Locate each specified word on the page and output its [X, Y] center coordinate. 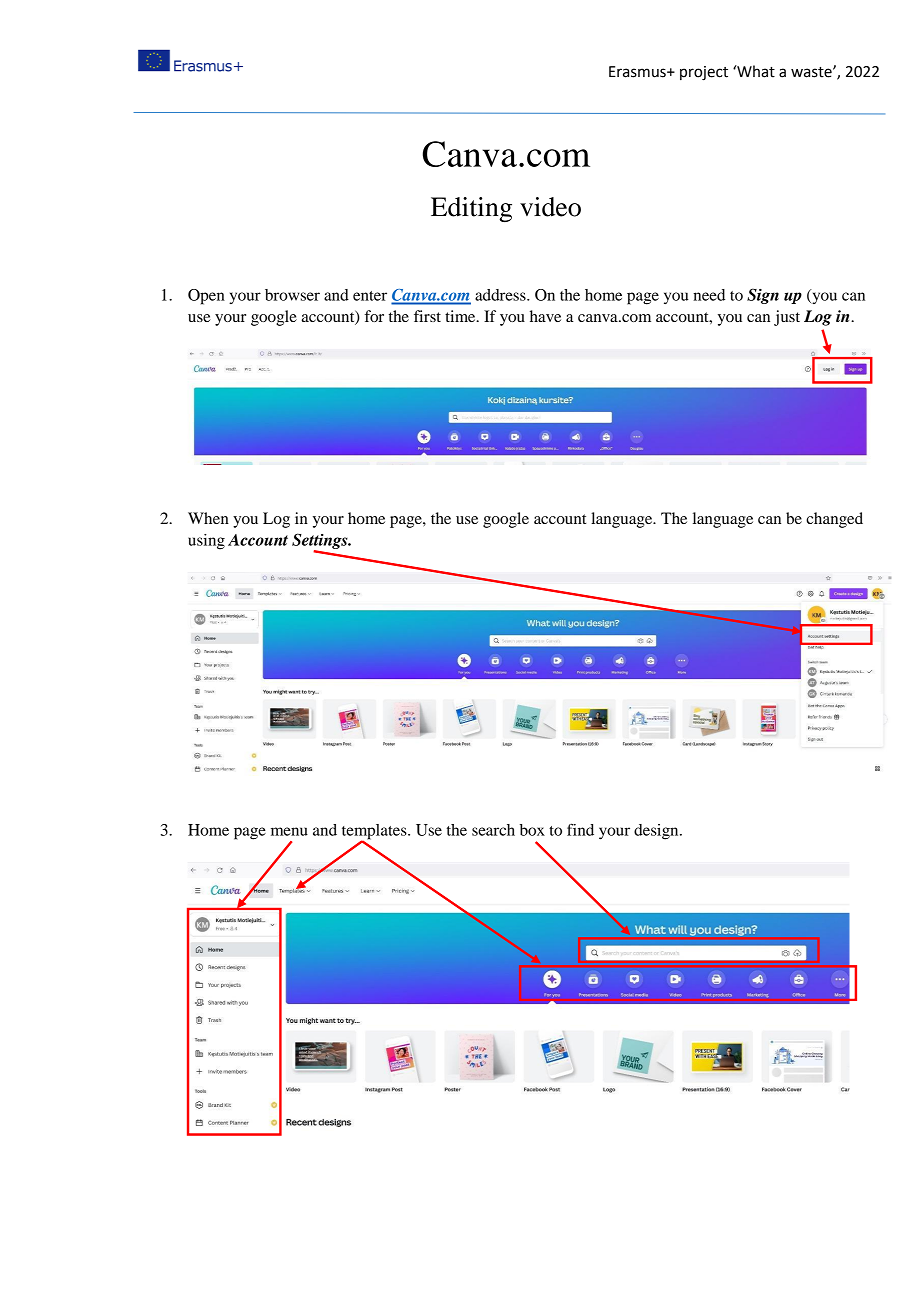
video [550, 207]
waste [812, 72]
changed [834, 520]
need [709, 295]
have [545, 316]
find [580, 829]
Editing [471, 209]
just [787, 318]
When [208, 518]
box [532, 830]
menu [289, 831]
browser [292, 295]
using [206, 542]
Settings [321, 542]
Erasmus [638, 72]
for [374, 316]
